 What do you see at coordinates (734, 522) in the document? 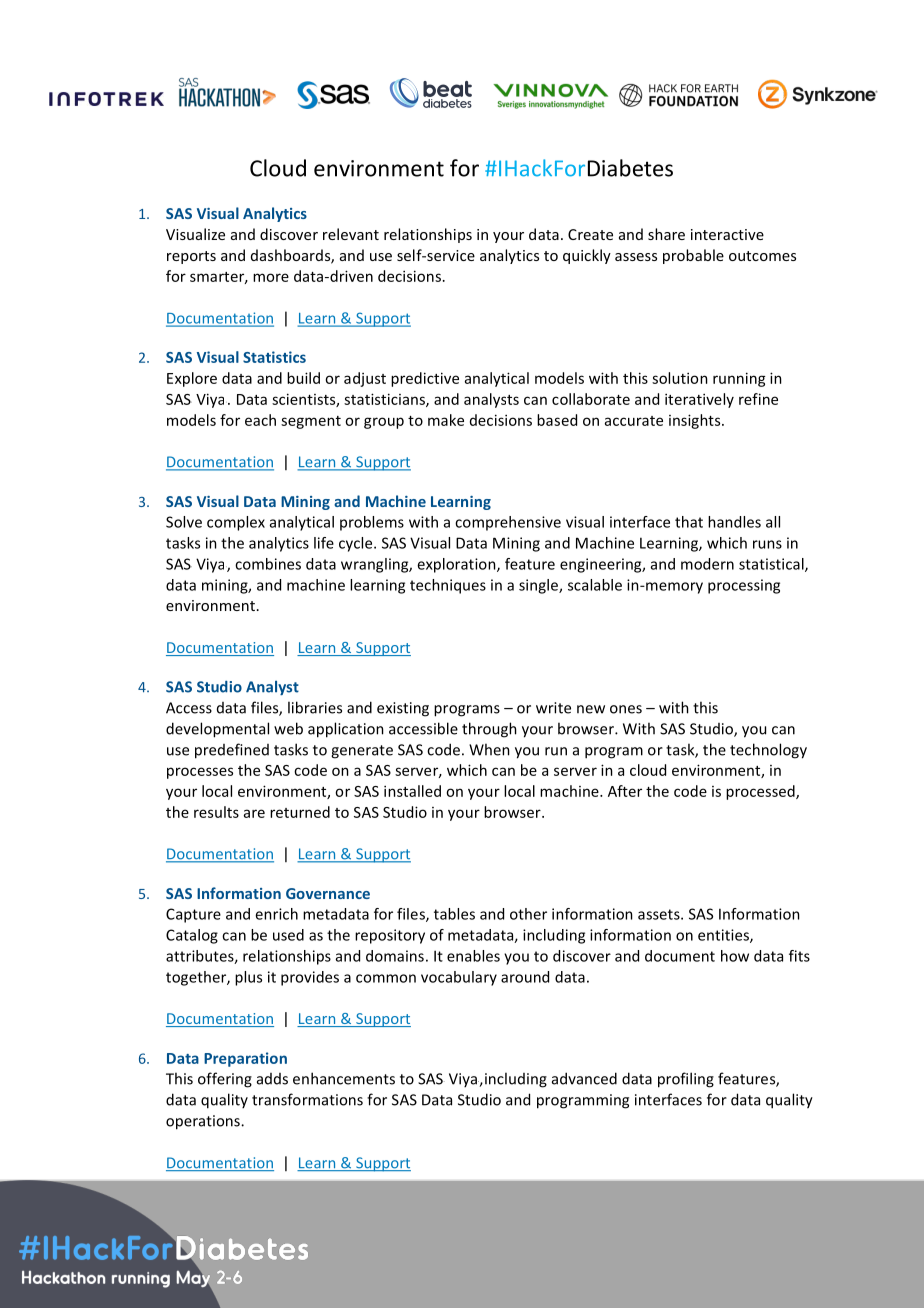
I see `handles` at bounding box center [734, 522].
